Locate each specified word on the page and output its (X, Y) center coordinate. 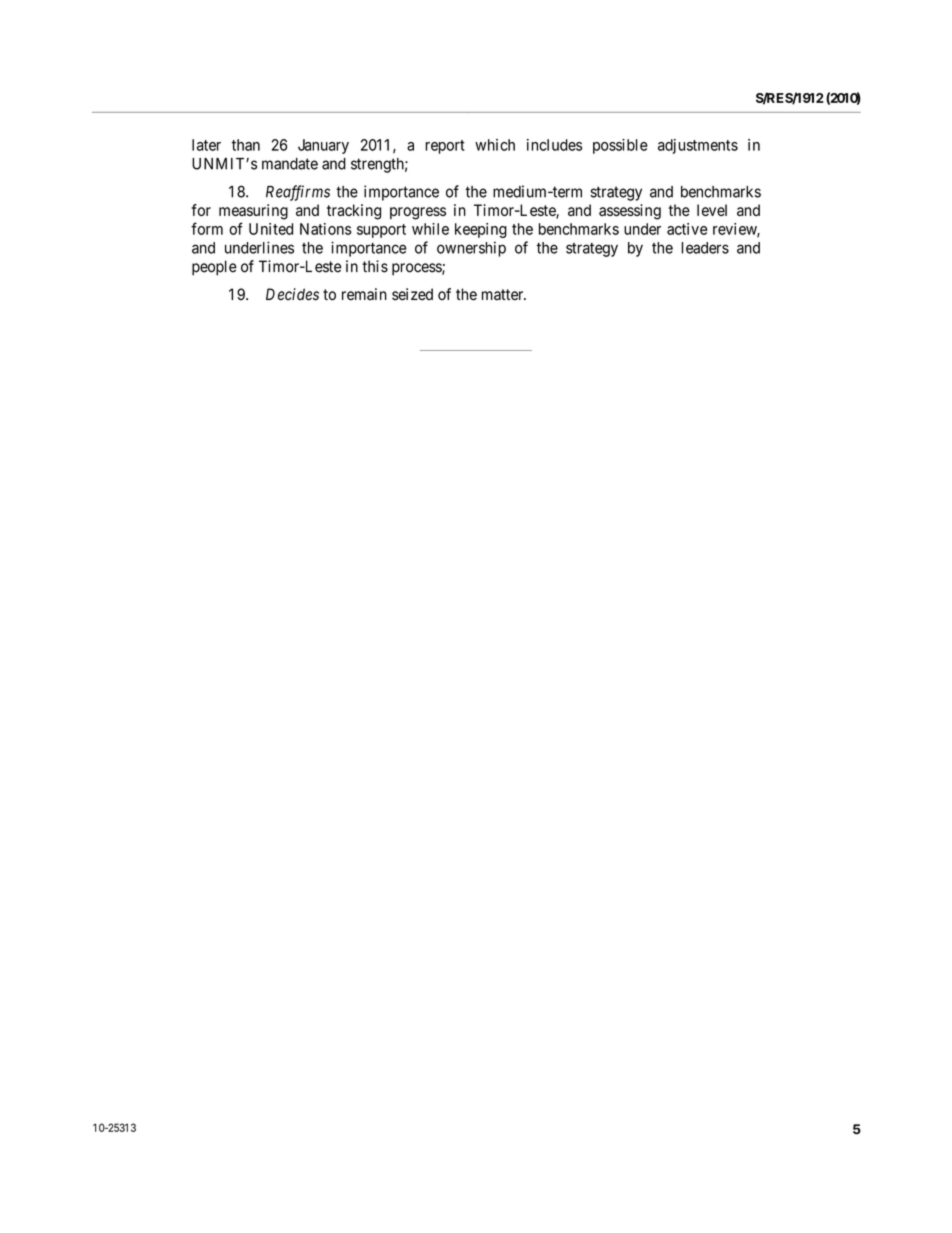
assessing (630, 212)
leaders (705, 248)
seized (412, 294)
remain (364, 294)
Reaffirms (298, 193)
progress (418, 213)
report (445, 147)
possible (620, 146)
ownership (471, 249)
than (246, 145)
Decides (292, 294)
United (271, 229)
